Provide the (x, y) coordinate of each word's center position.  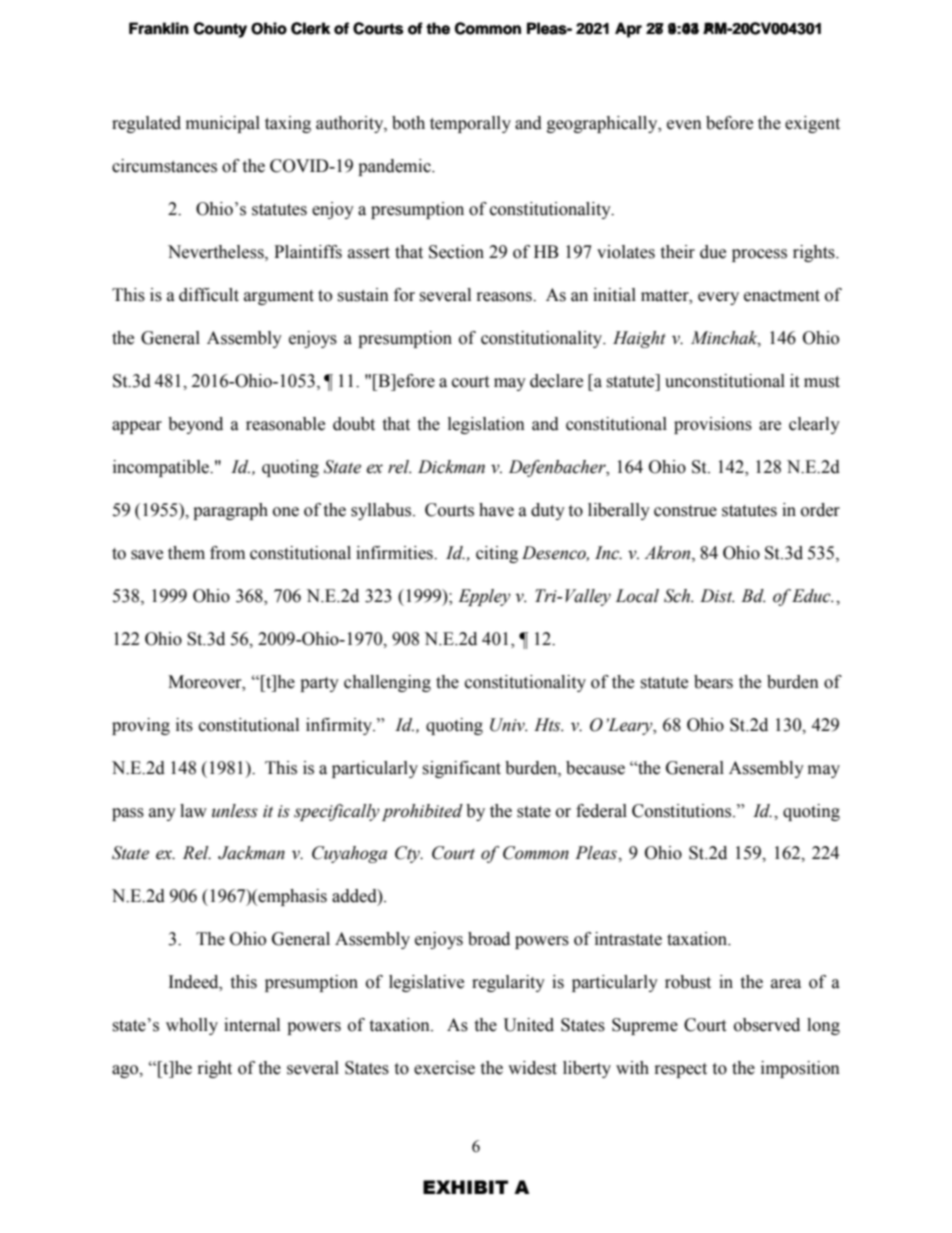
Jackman (251, 853)
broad (489, 939)
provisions (713, 425)
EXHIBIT (465, 1187)
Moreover (206, 682)
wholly (192, 1026)
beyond (195, 425)
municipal (223, 124)
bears (713, 682)
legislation (486, 425)
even (684, 125)
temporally (470, 124)
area (786, 984)
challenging (387, 683)
